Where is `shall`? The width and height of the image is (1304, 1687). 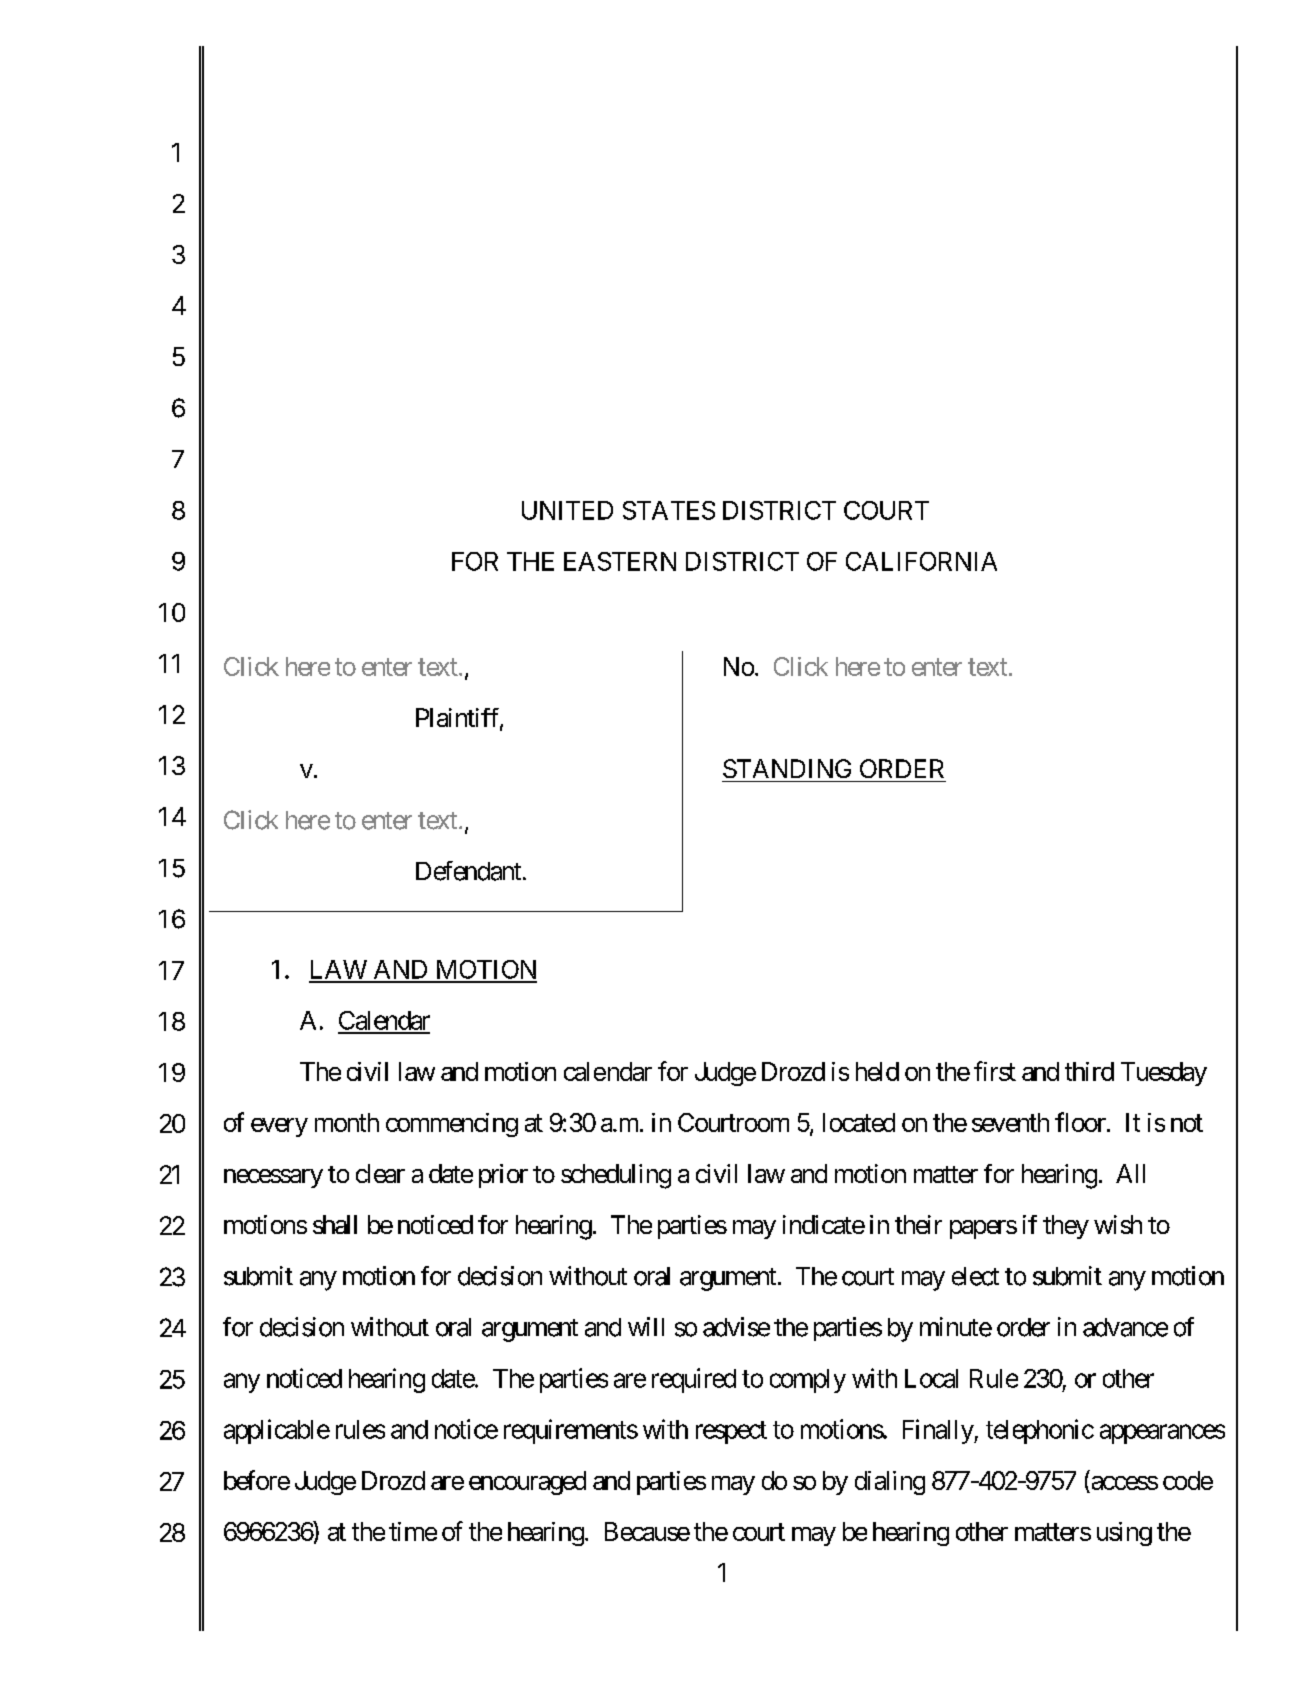 shall is located at coordinates (335, 1224).
